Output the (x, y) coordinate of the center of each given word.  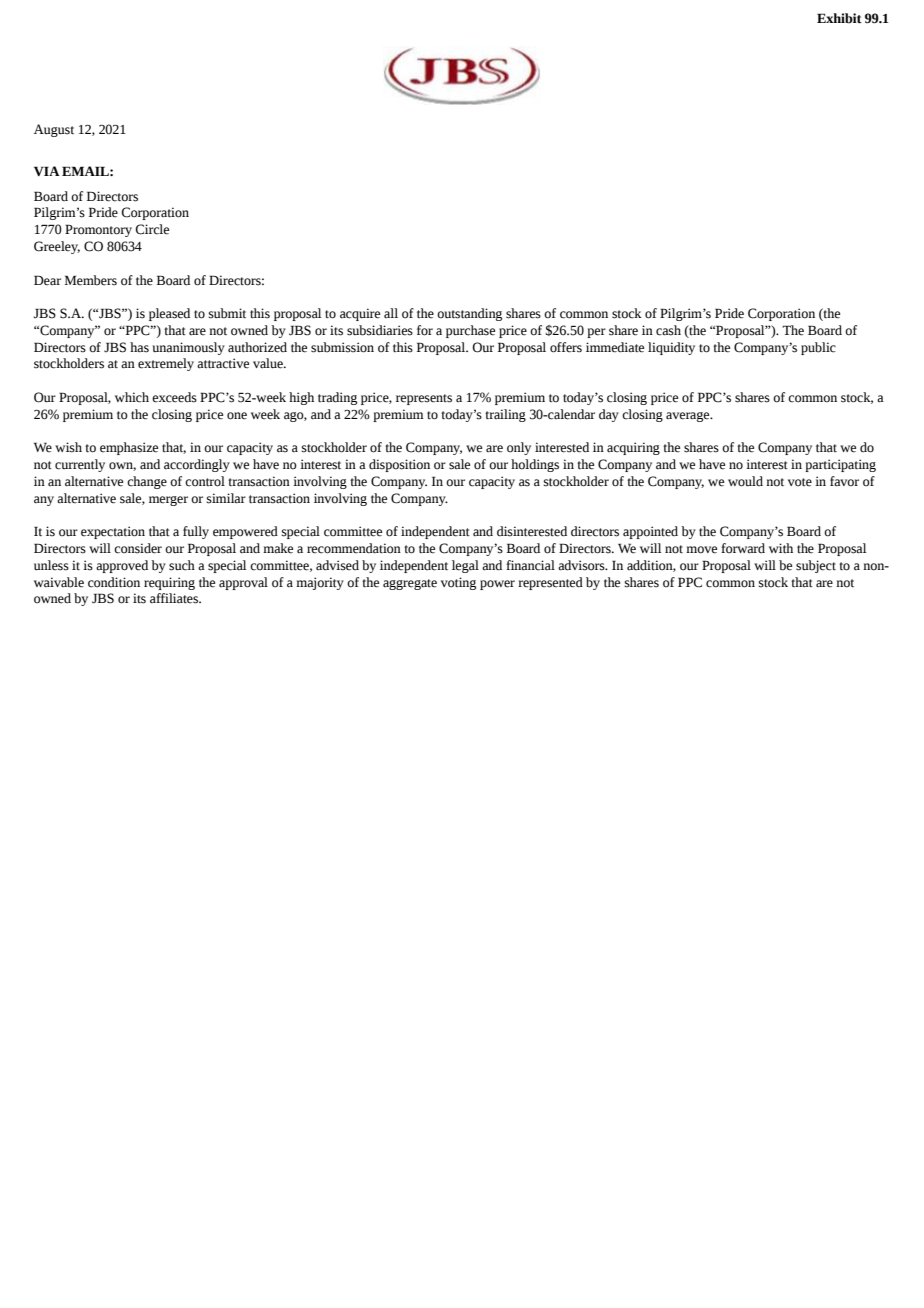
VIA (47, 171)
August (54, 130)
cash (668, 330)
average (689, 417)
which (132, 397)
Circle (152, 229)
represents (424, 399)
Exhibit (839, 18)
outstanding (469, 314)
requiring (169, 583)
